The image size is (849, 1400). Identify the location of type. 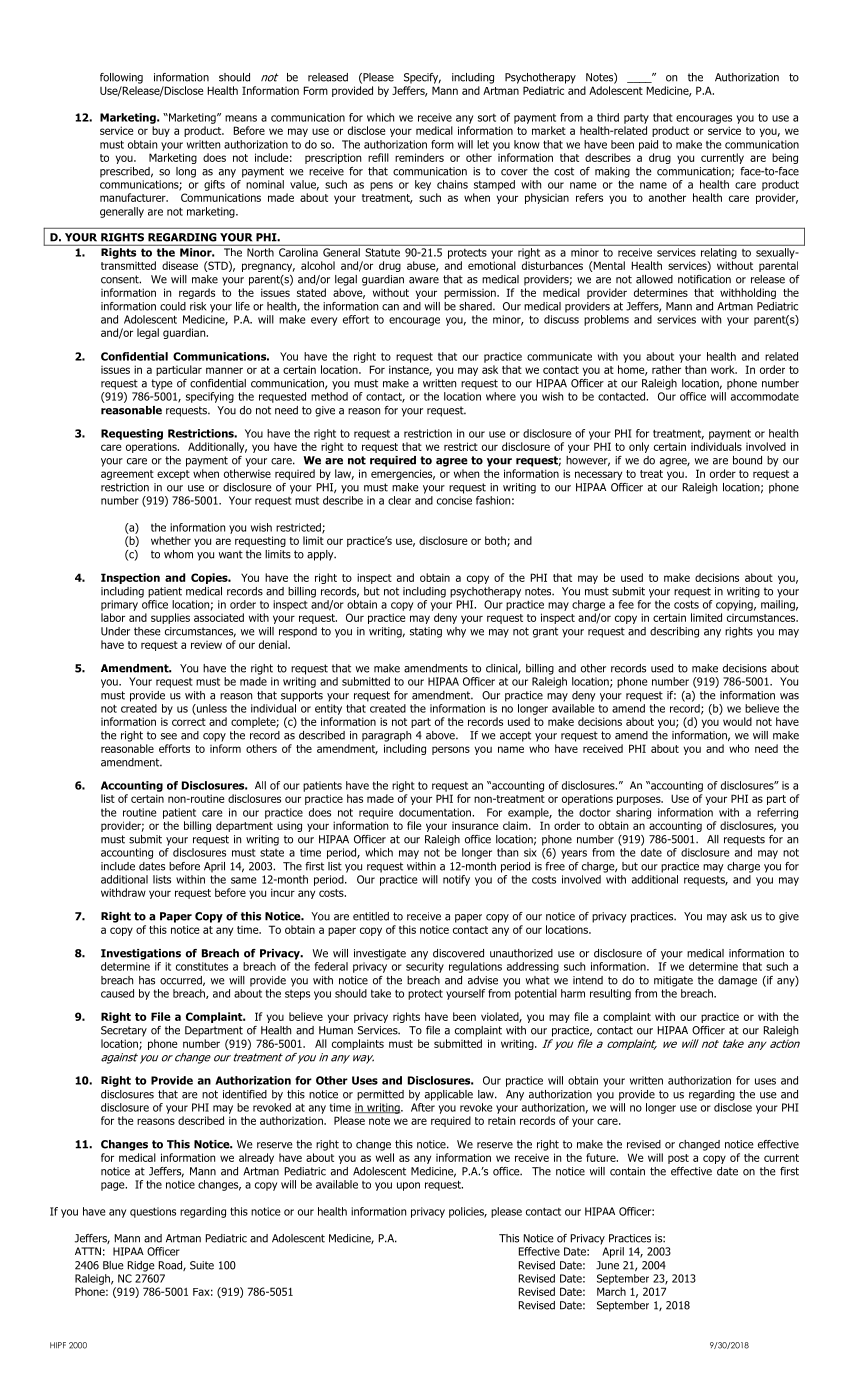
(162, 384).
